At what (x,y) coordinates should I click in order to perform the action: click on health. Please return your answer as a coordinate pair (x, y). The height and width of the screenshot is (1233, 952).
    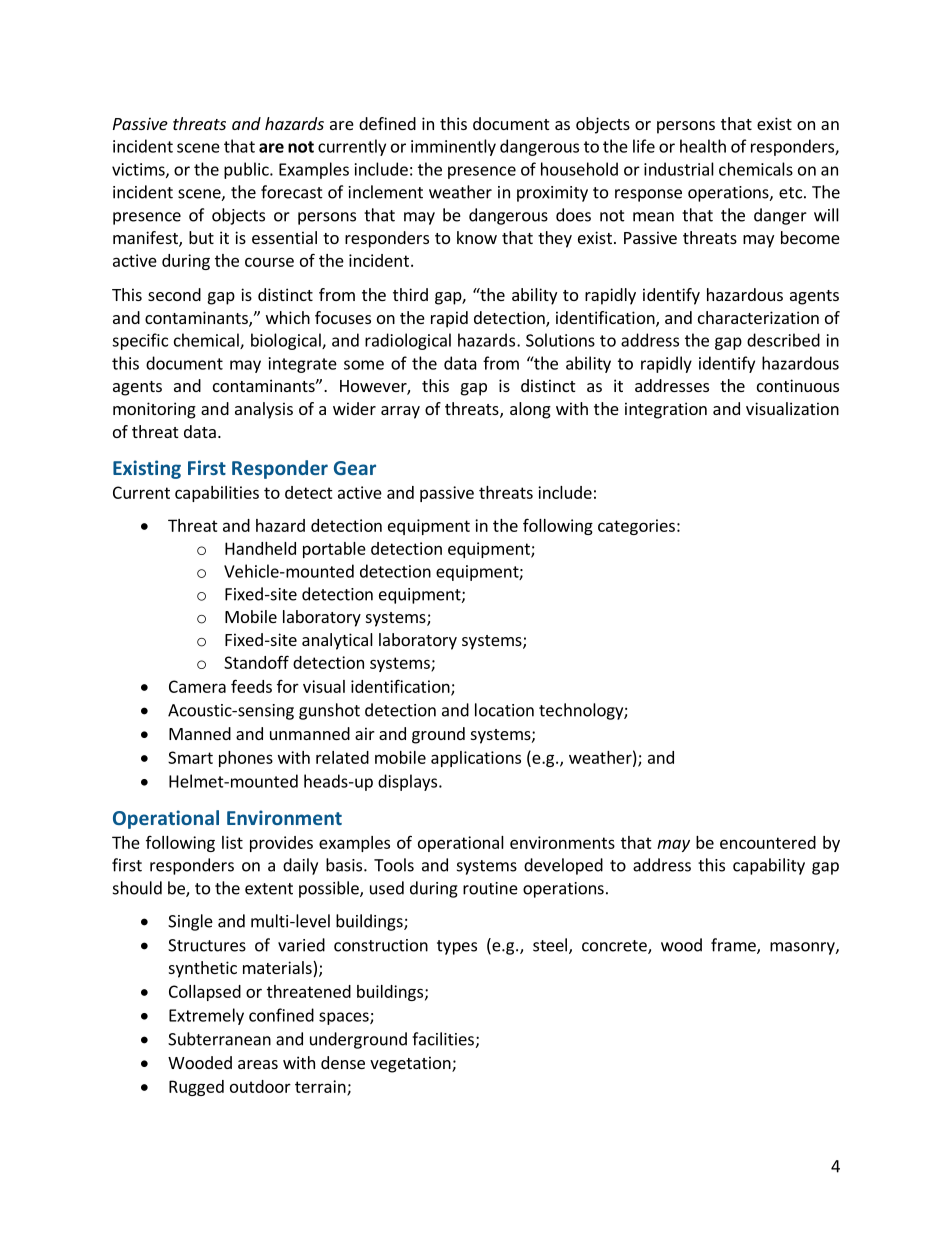
    Looking at the image, I should click on (703, 146).
